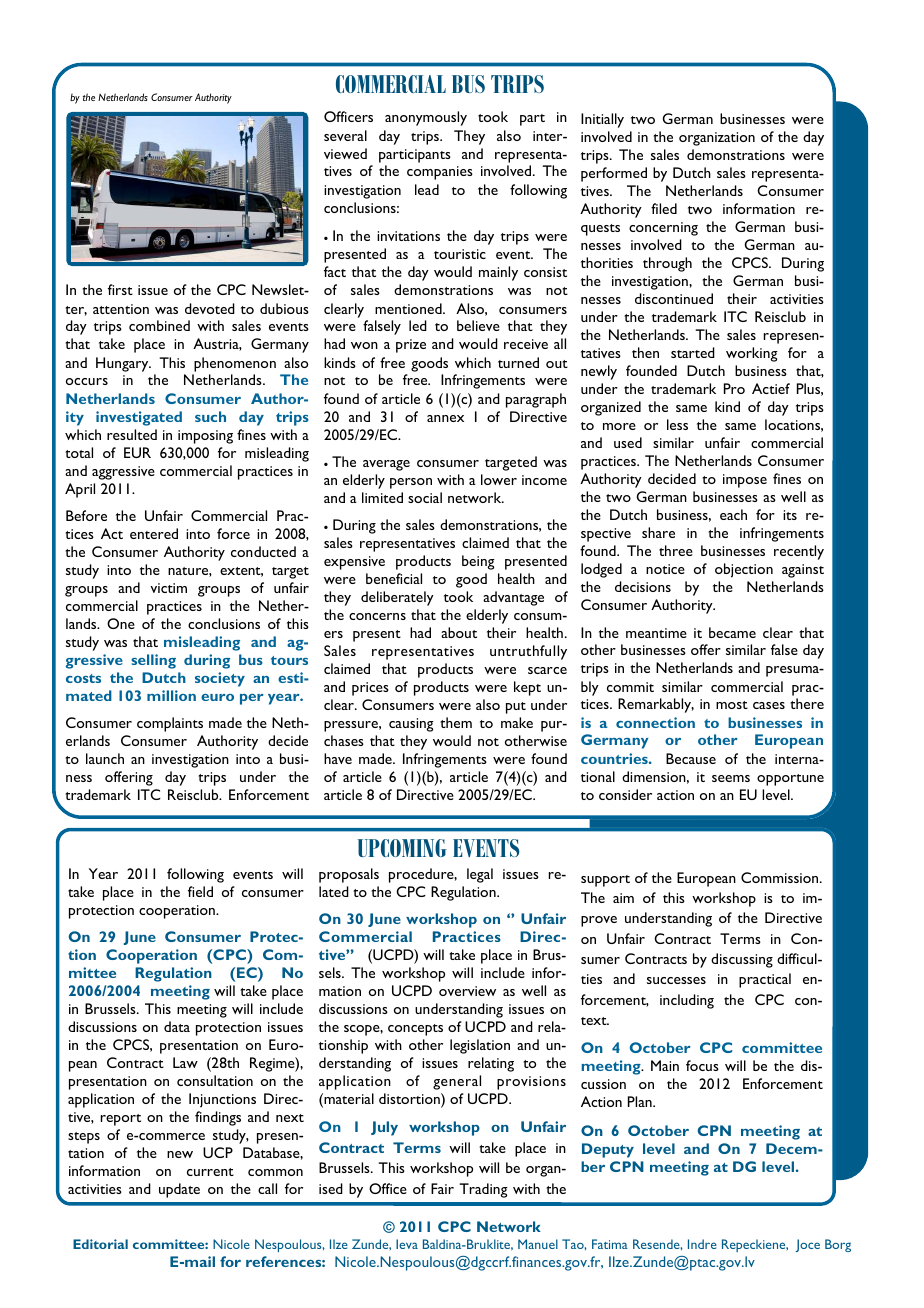 The height and width of the page is (1308, 924). Describe the element at coordinates (345, 135) in the page. I see `several` at that location.
